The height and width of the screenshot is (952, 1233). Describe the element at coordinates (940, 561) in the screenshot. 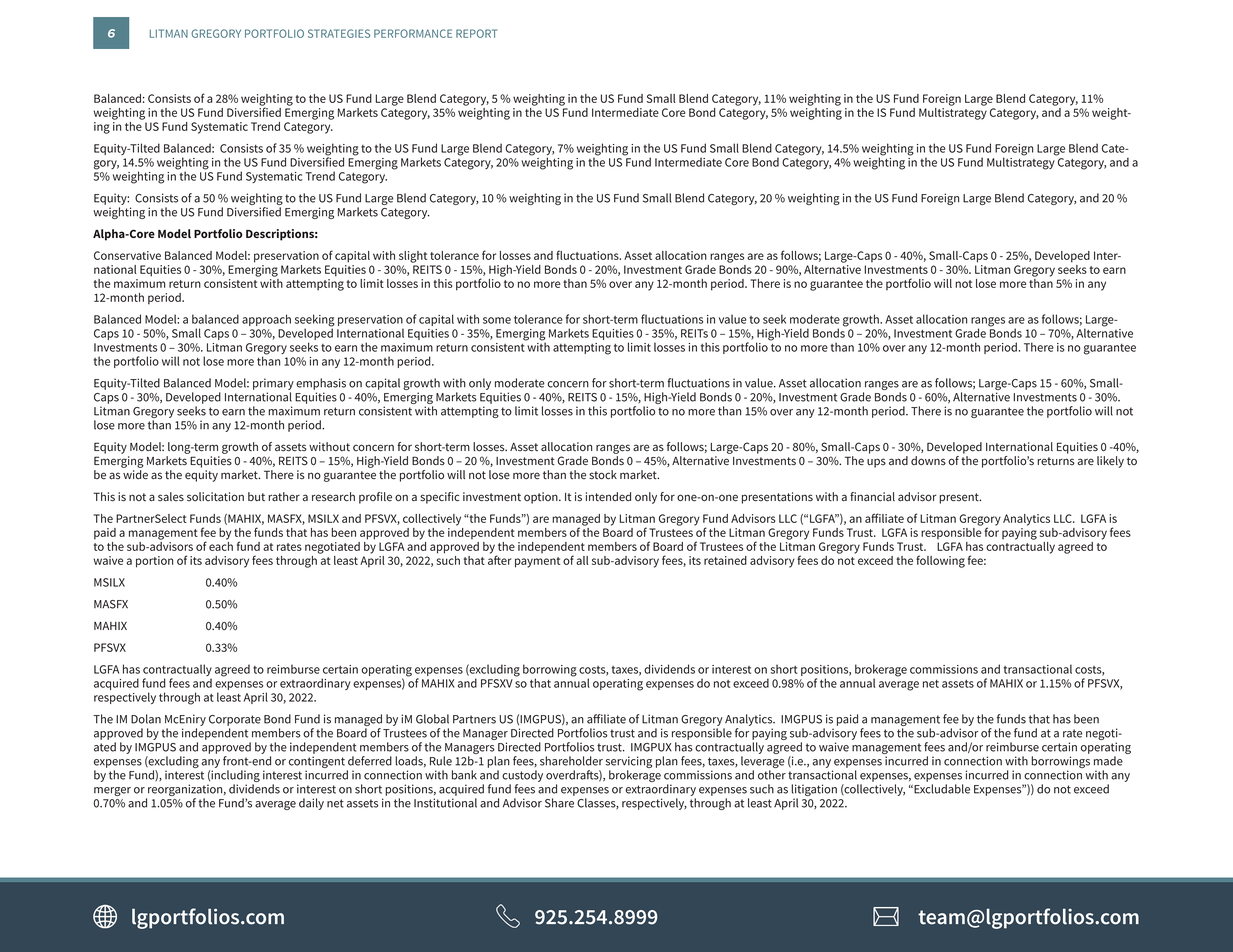

I see `following` at that location.
